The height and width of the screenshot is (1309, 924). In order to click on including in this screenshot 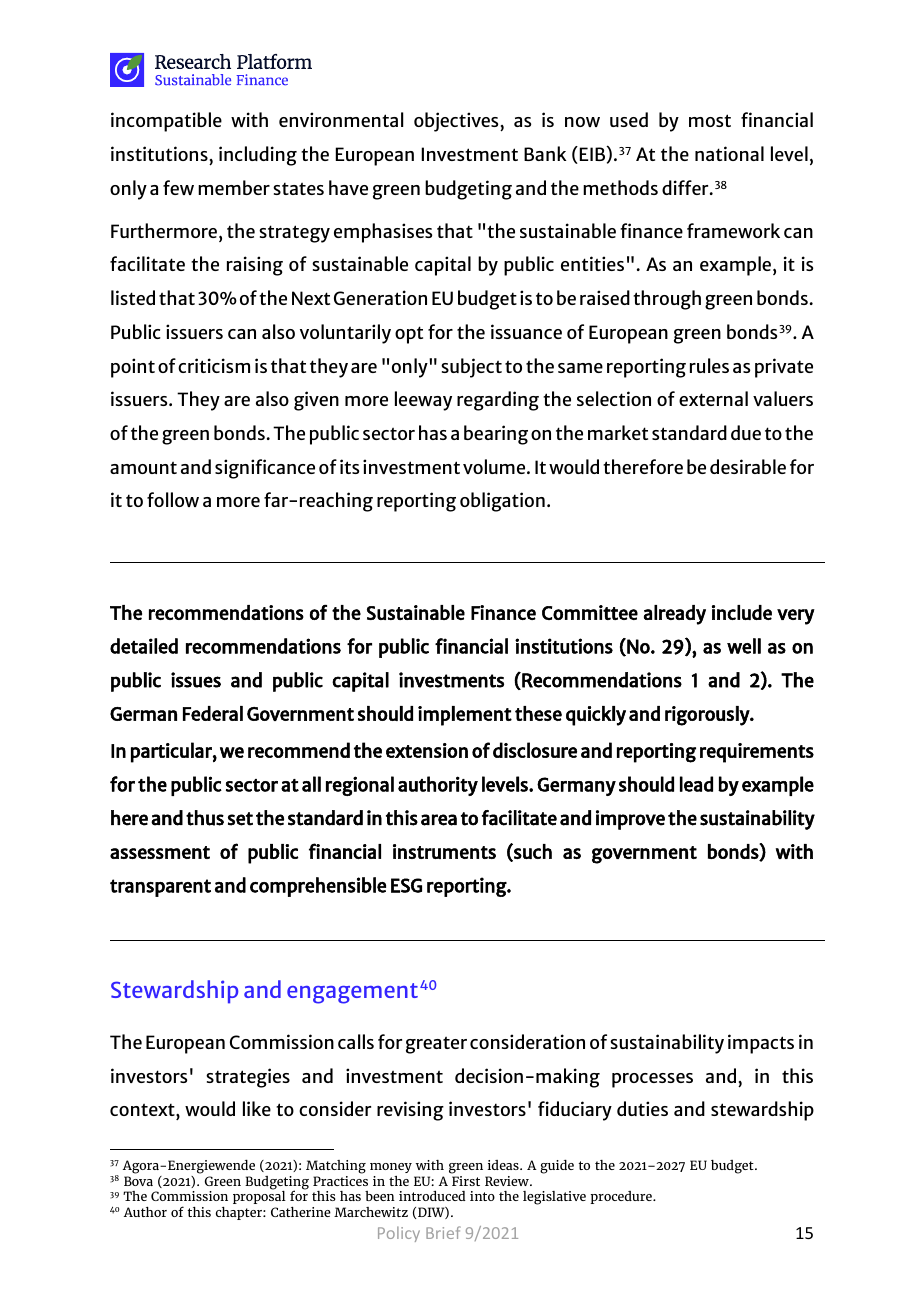, I will do `click(258, 156)`.
